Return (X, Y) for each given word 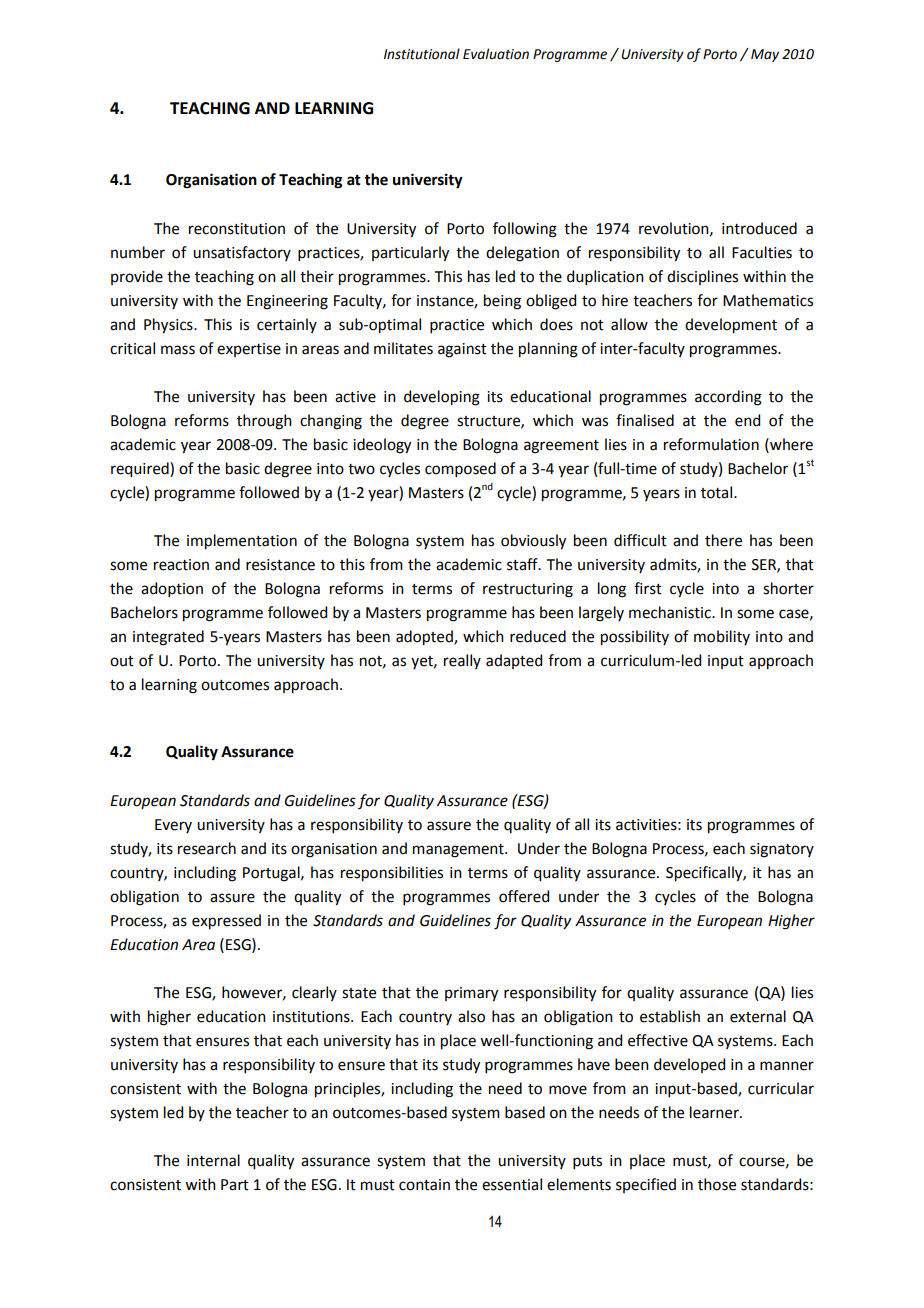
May (765, 55)
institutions (312, 1017)
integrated (168, 638)
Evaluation (496, 54)
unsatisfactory (242, 253)
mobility (722, 637)
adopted (425, 638)
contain (424, 1185)
